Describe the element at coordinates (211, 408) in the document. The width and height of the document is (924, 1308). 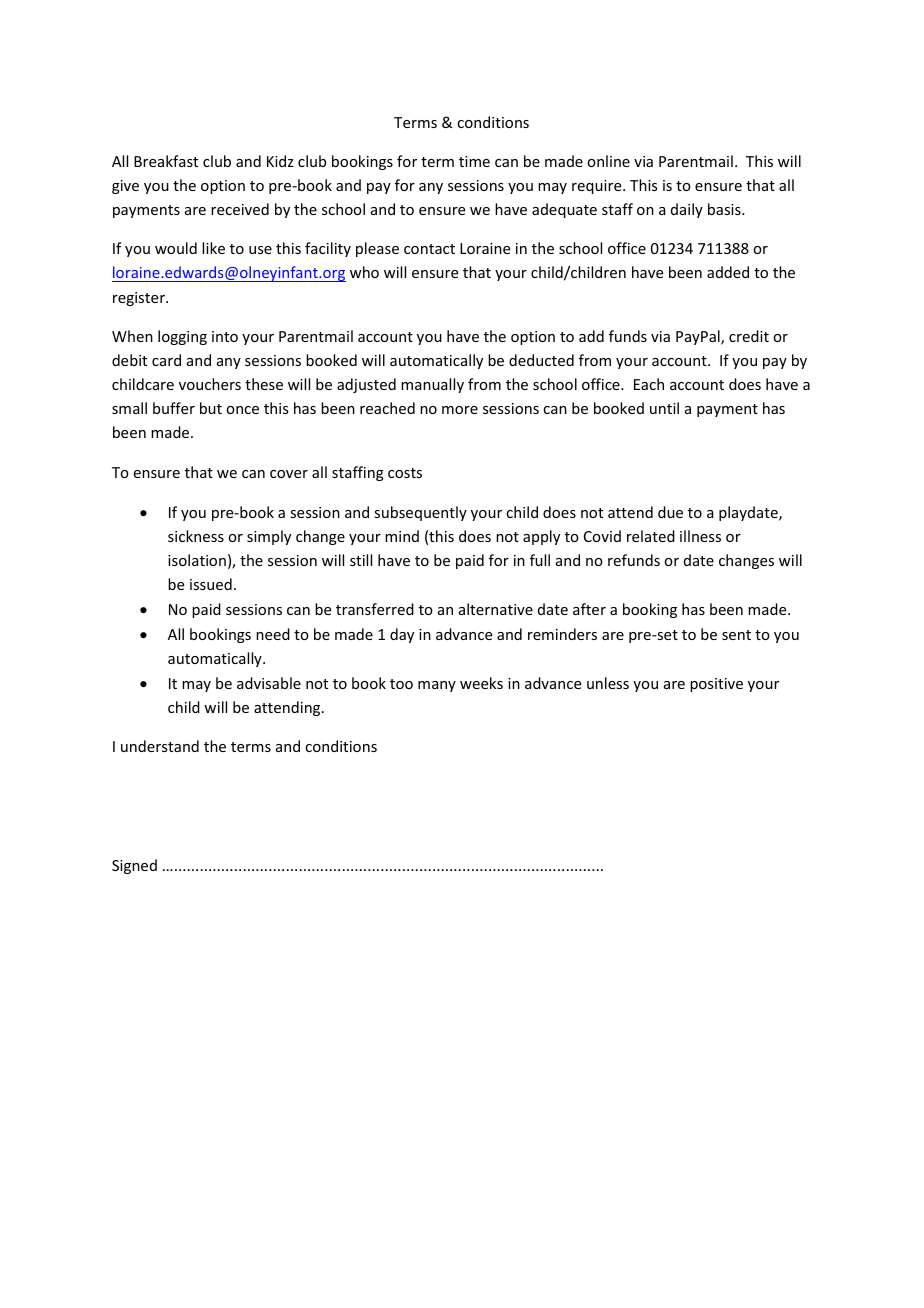
I see `but` at that location.
